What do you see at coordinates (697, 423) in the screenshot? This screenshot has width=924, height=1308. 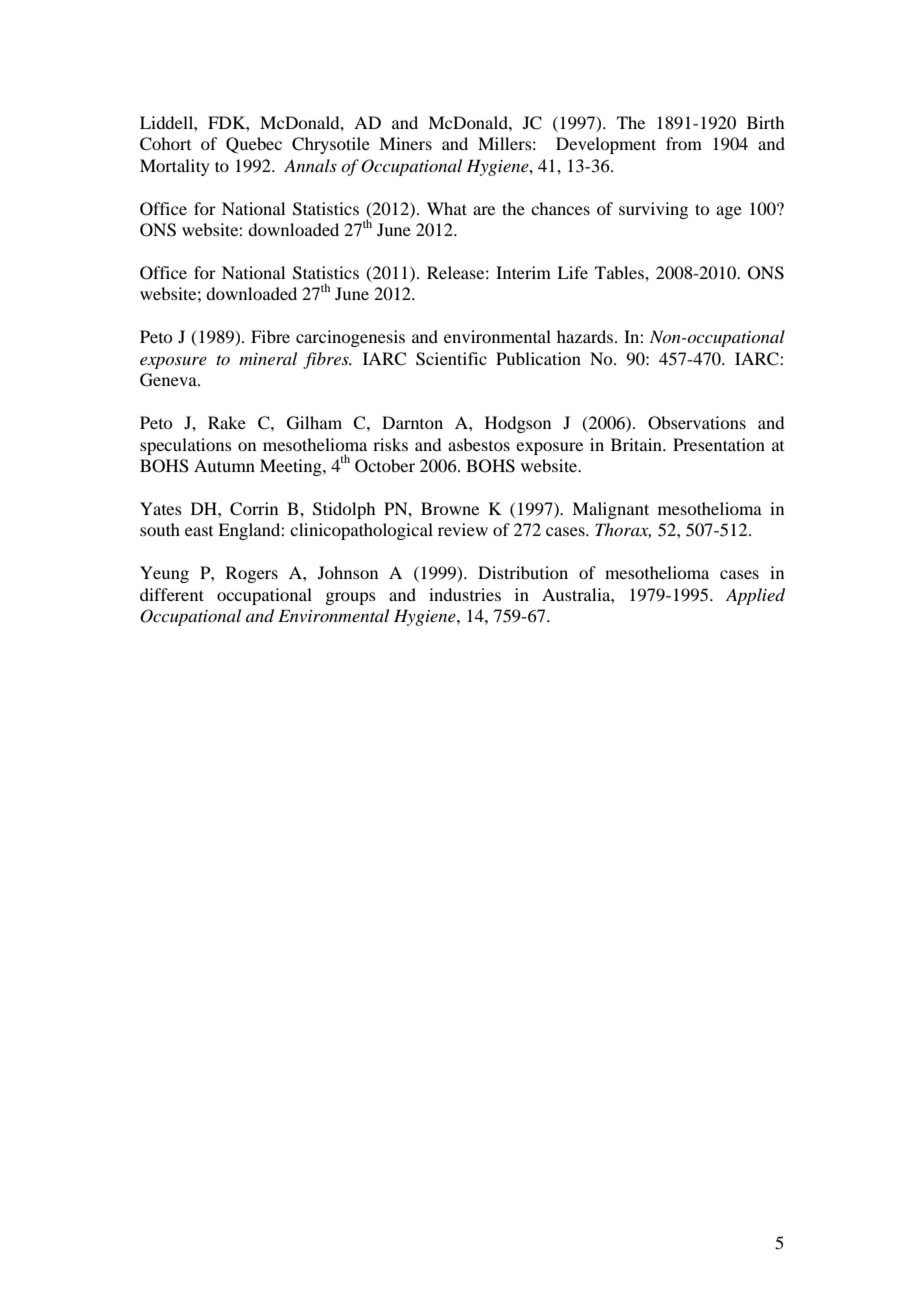 I see `Observations` at bounding box center [697, 423].
